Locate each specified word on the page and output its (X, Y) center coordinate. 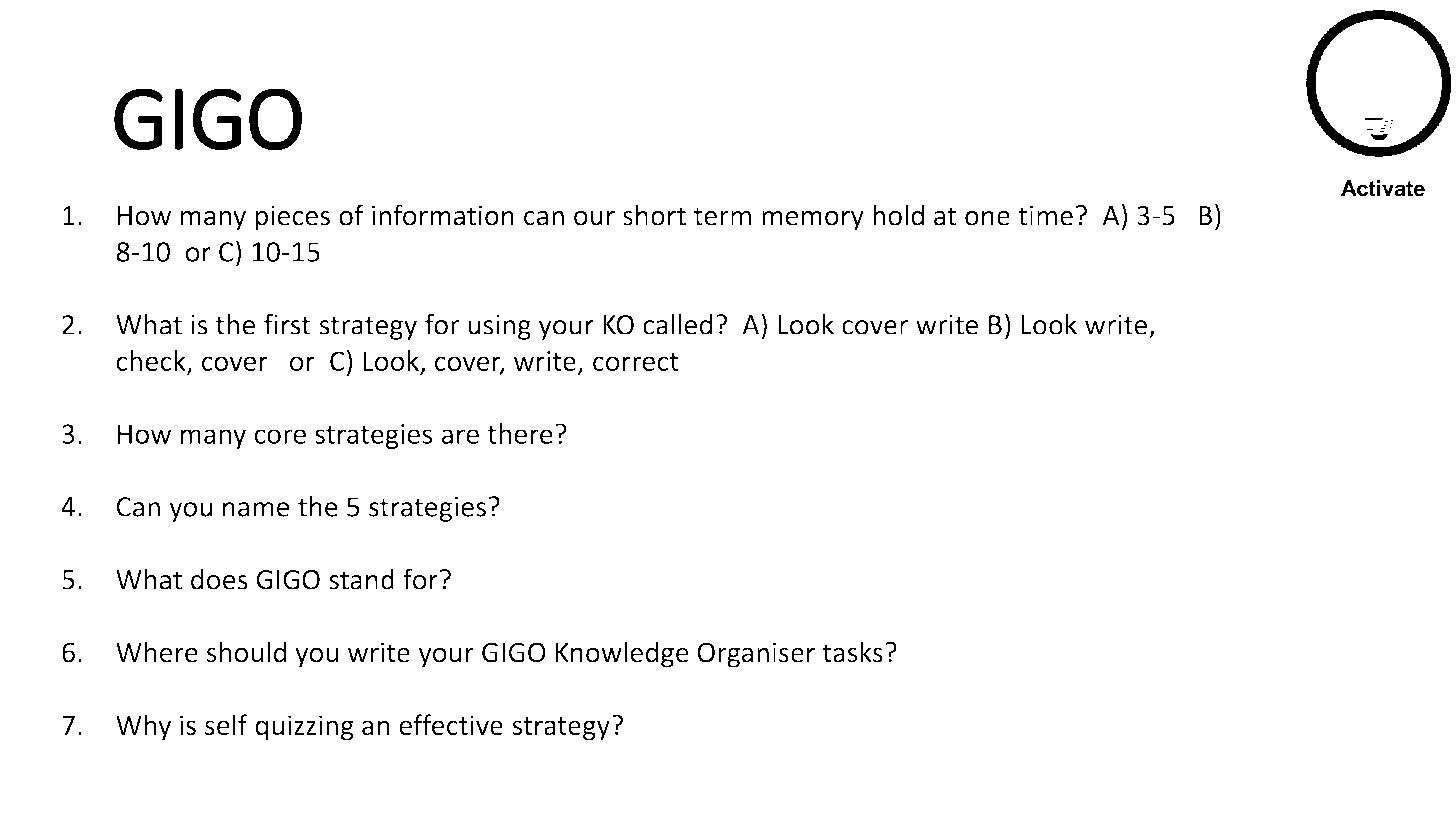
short (654, 215)
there (520, 433)
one (987, 218)
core (280, 436)
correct (636, 362)
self (226, 724)
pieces (292, 218)
